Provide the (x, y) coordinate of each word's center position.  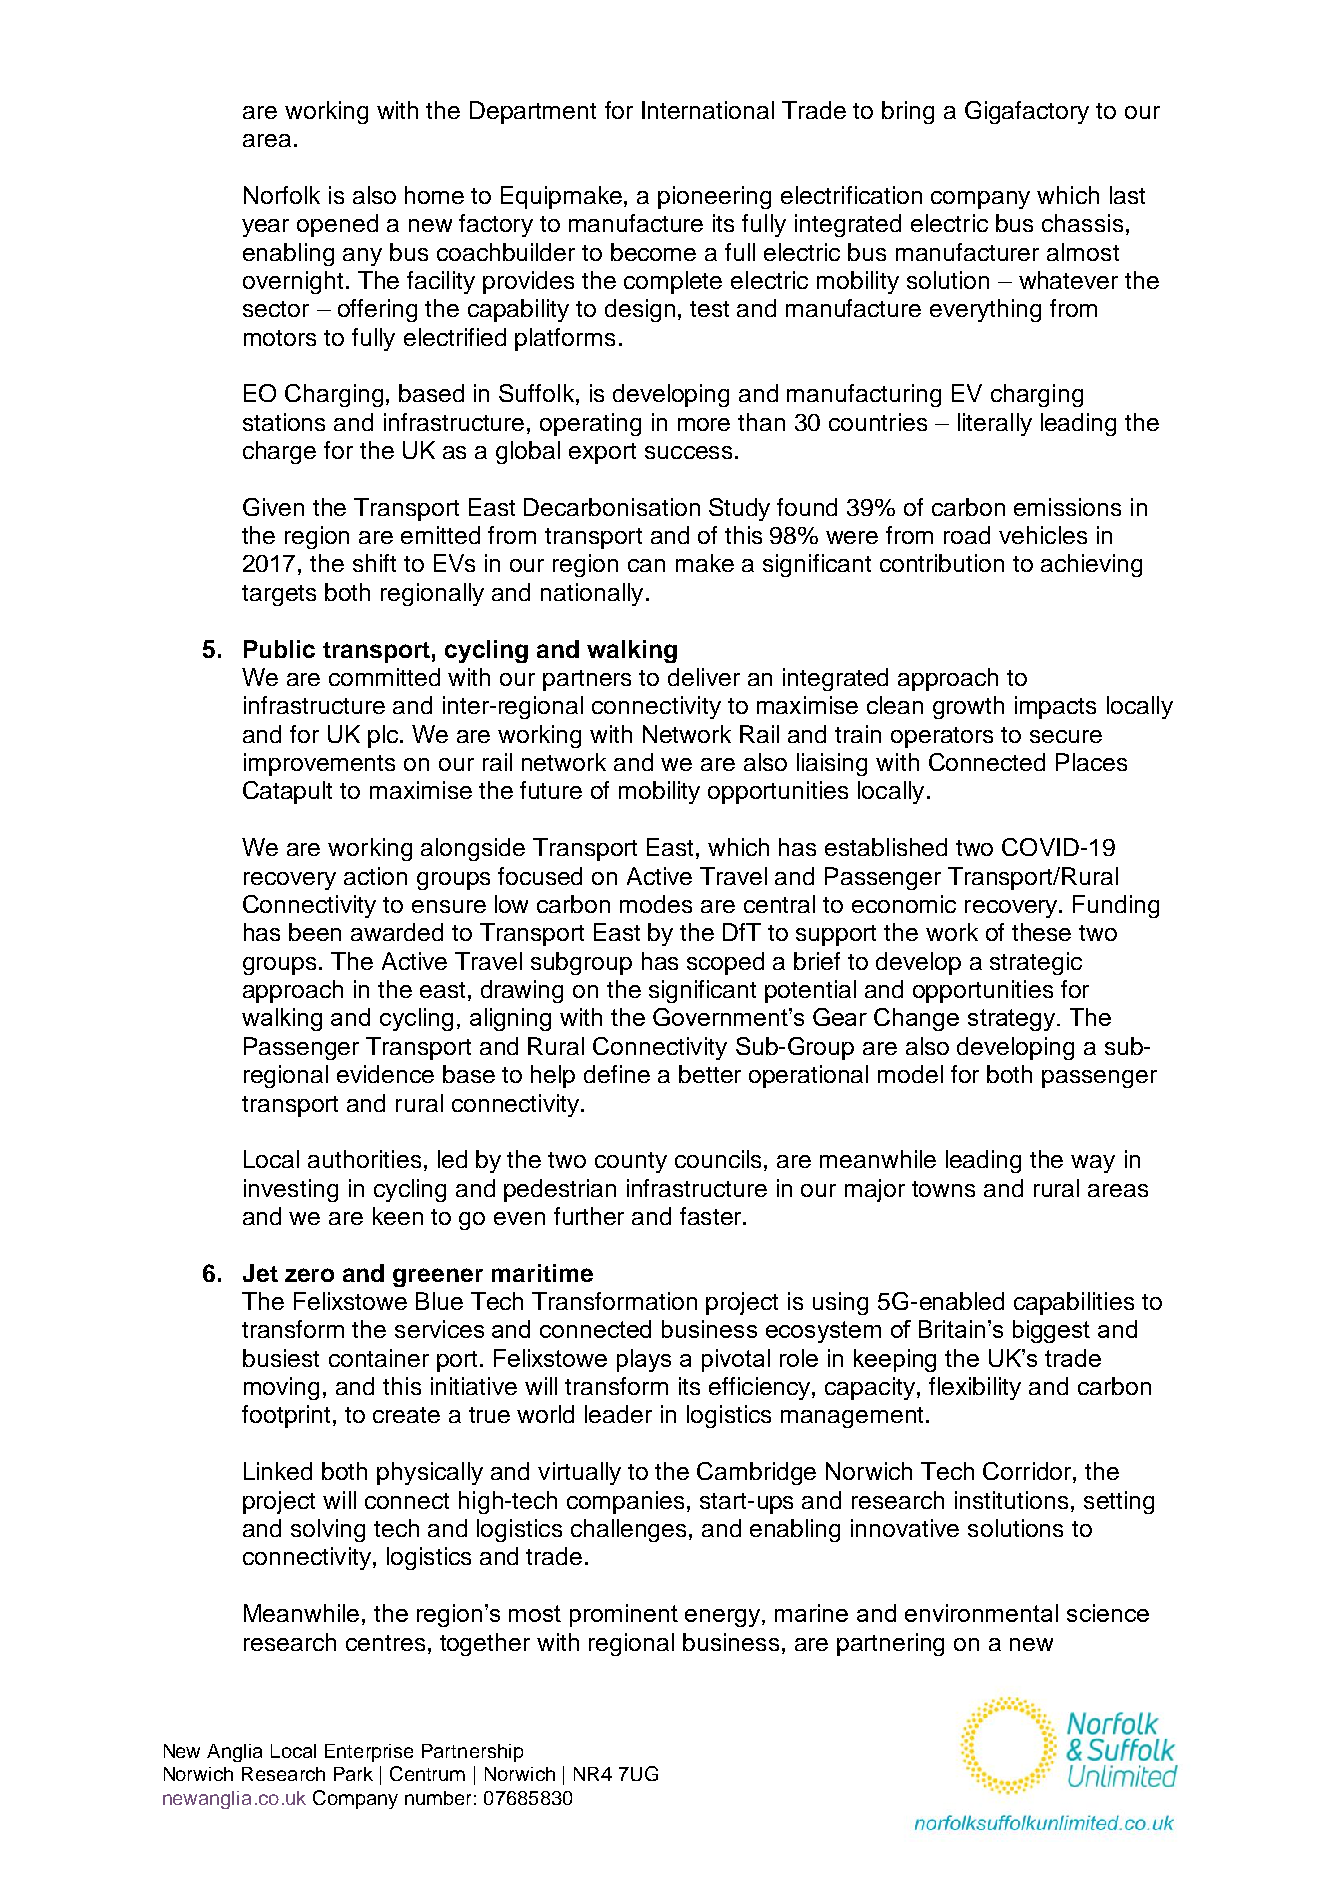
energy (724, 1618)
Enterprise (369, 1753)
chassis (1082, 223)
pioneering (714, 197)
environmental (981, 1613)
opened (337, 225)
